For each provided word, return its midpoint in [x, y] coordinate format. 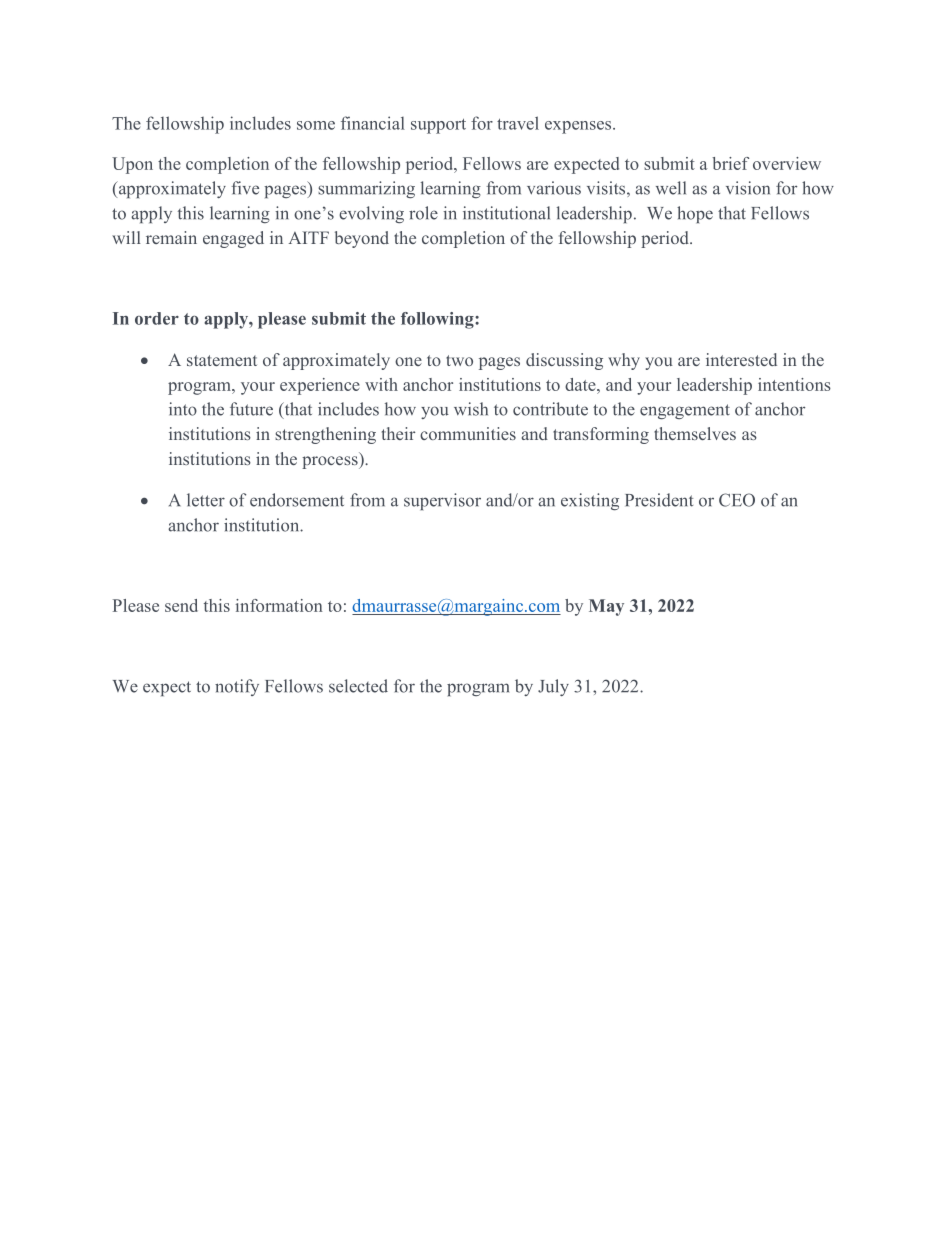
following [438, 320]
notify [237, 687]
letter [206, 500]
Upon [132, 165]
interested [741, 359]
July [553, 687]
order [157, 318]
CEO [737, 500]
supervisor [442, 501]
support [438, 126]
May [606, 607]
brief [730, 163]
